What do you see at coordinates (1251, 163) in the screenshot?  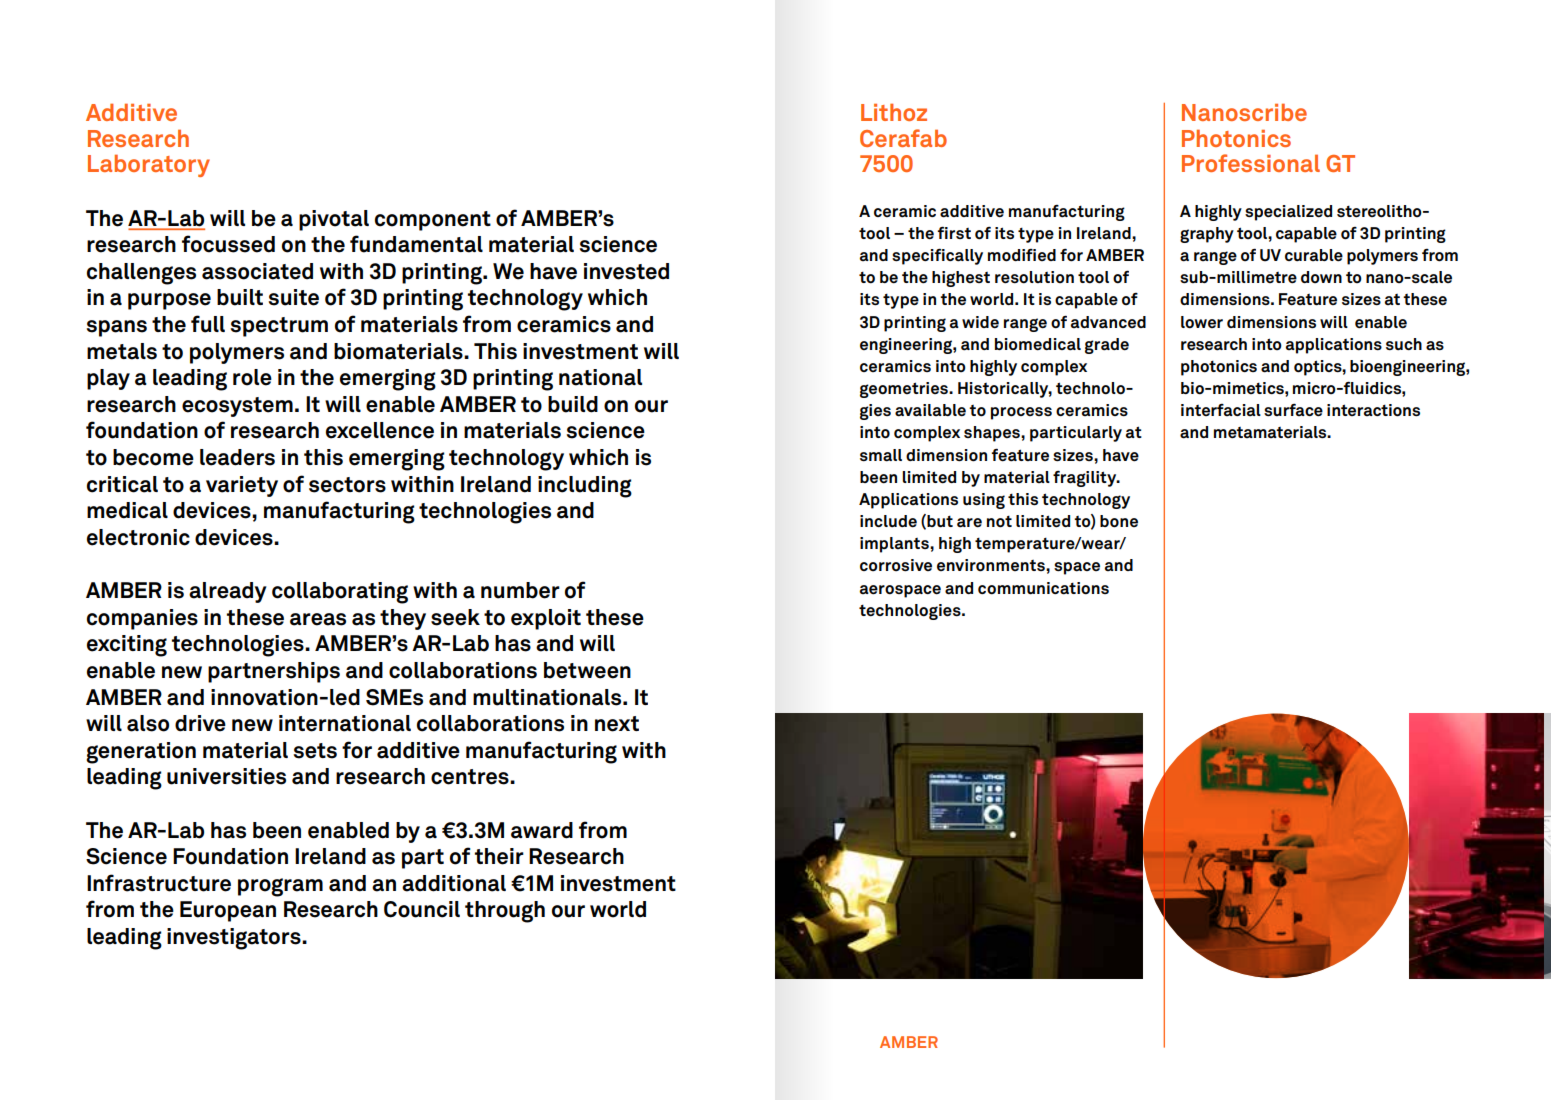 I see `Professional` at bounding box center [1251, 163].
